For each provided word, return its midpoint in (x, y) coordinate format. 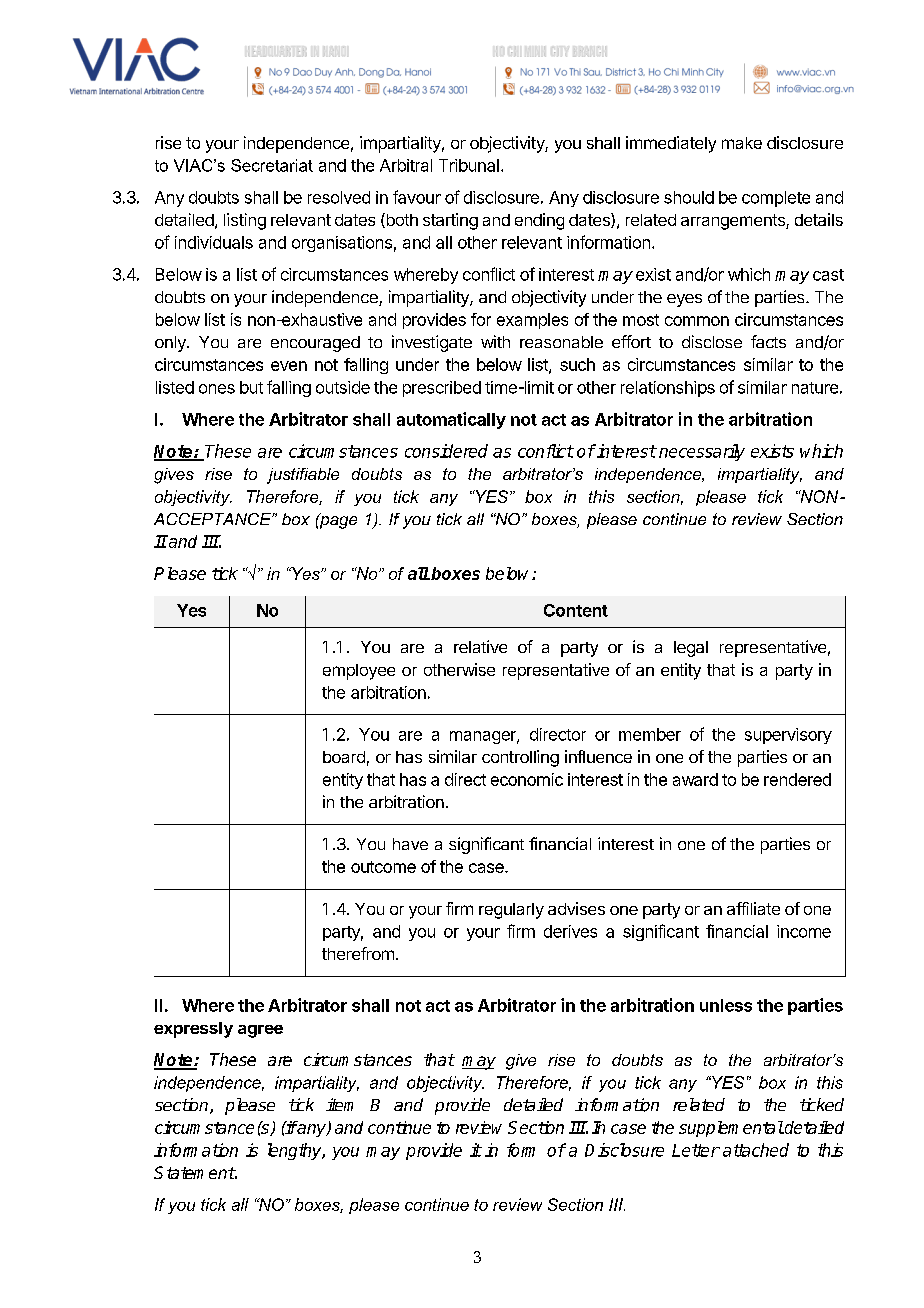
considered (446, 451)
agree (260, 1031)
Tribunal (469, 165)
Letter (696, 1150)
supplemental (731, 1129)
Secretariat (272, 165)
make (742, 143)
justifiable (303, 476)
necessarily (702, 452)
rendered (797, 779)
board (344, 757)
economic (527, 779)
